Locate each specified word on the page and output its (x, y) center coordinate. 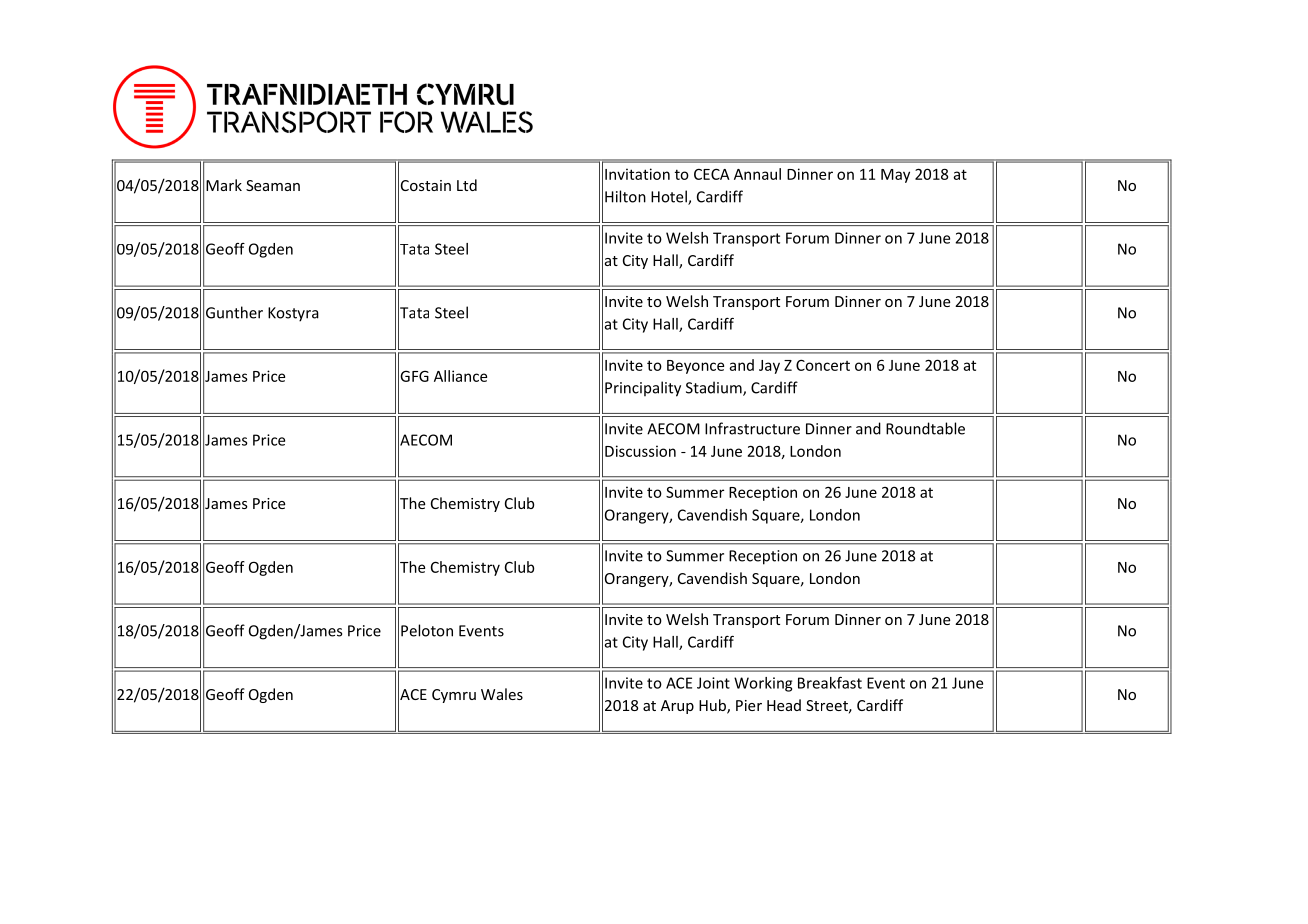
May (895, 176)
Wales (502, 694)
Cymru (454, 696)
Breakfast (830, 683)
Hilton (625, 196)
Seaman (273, 185)
